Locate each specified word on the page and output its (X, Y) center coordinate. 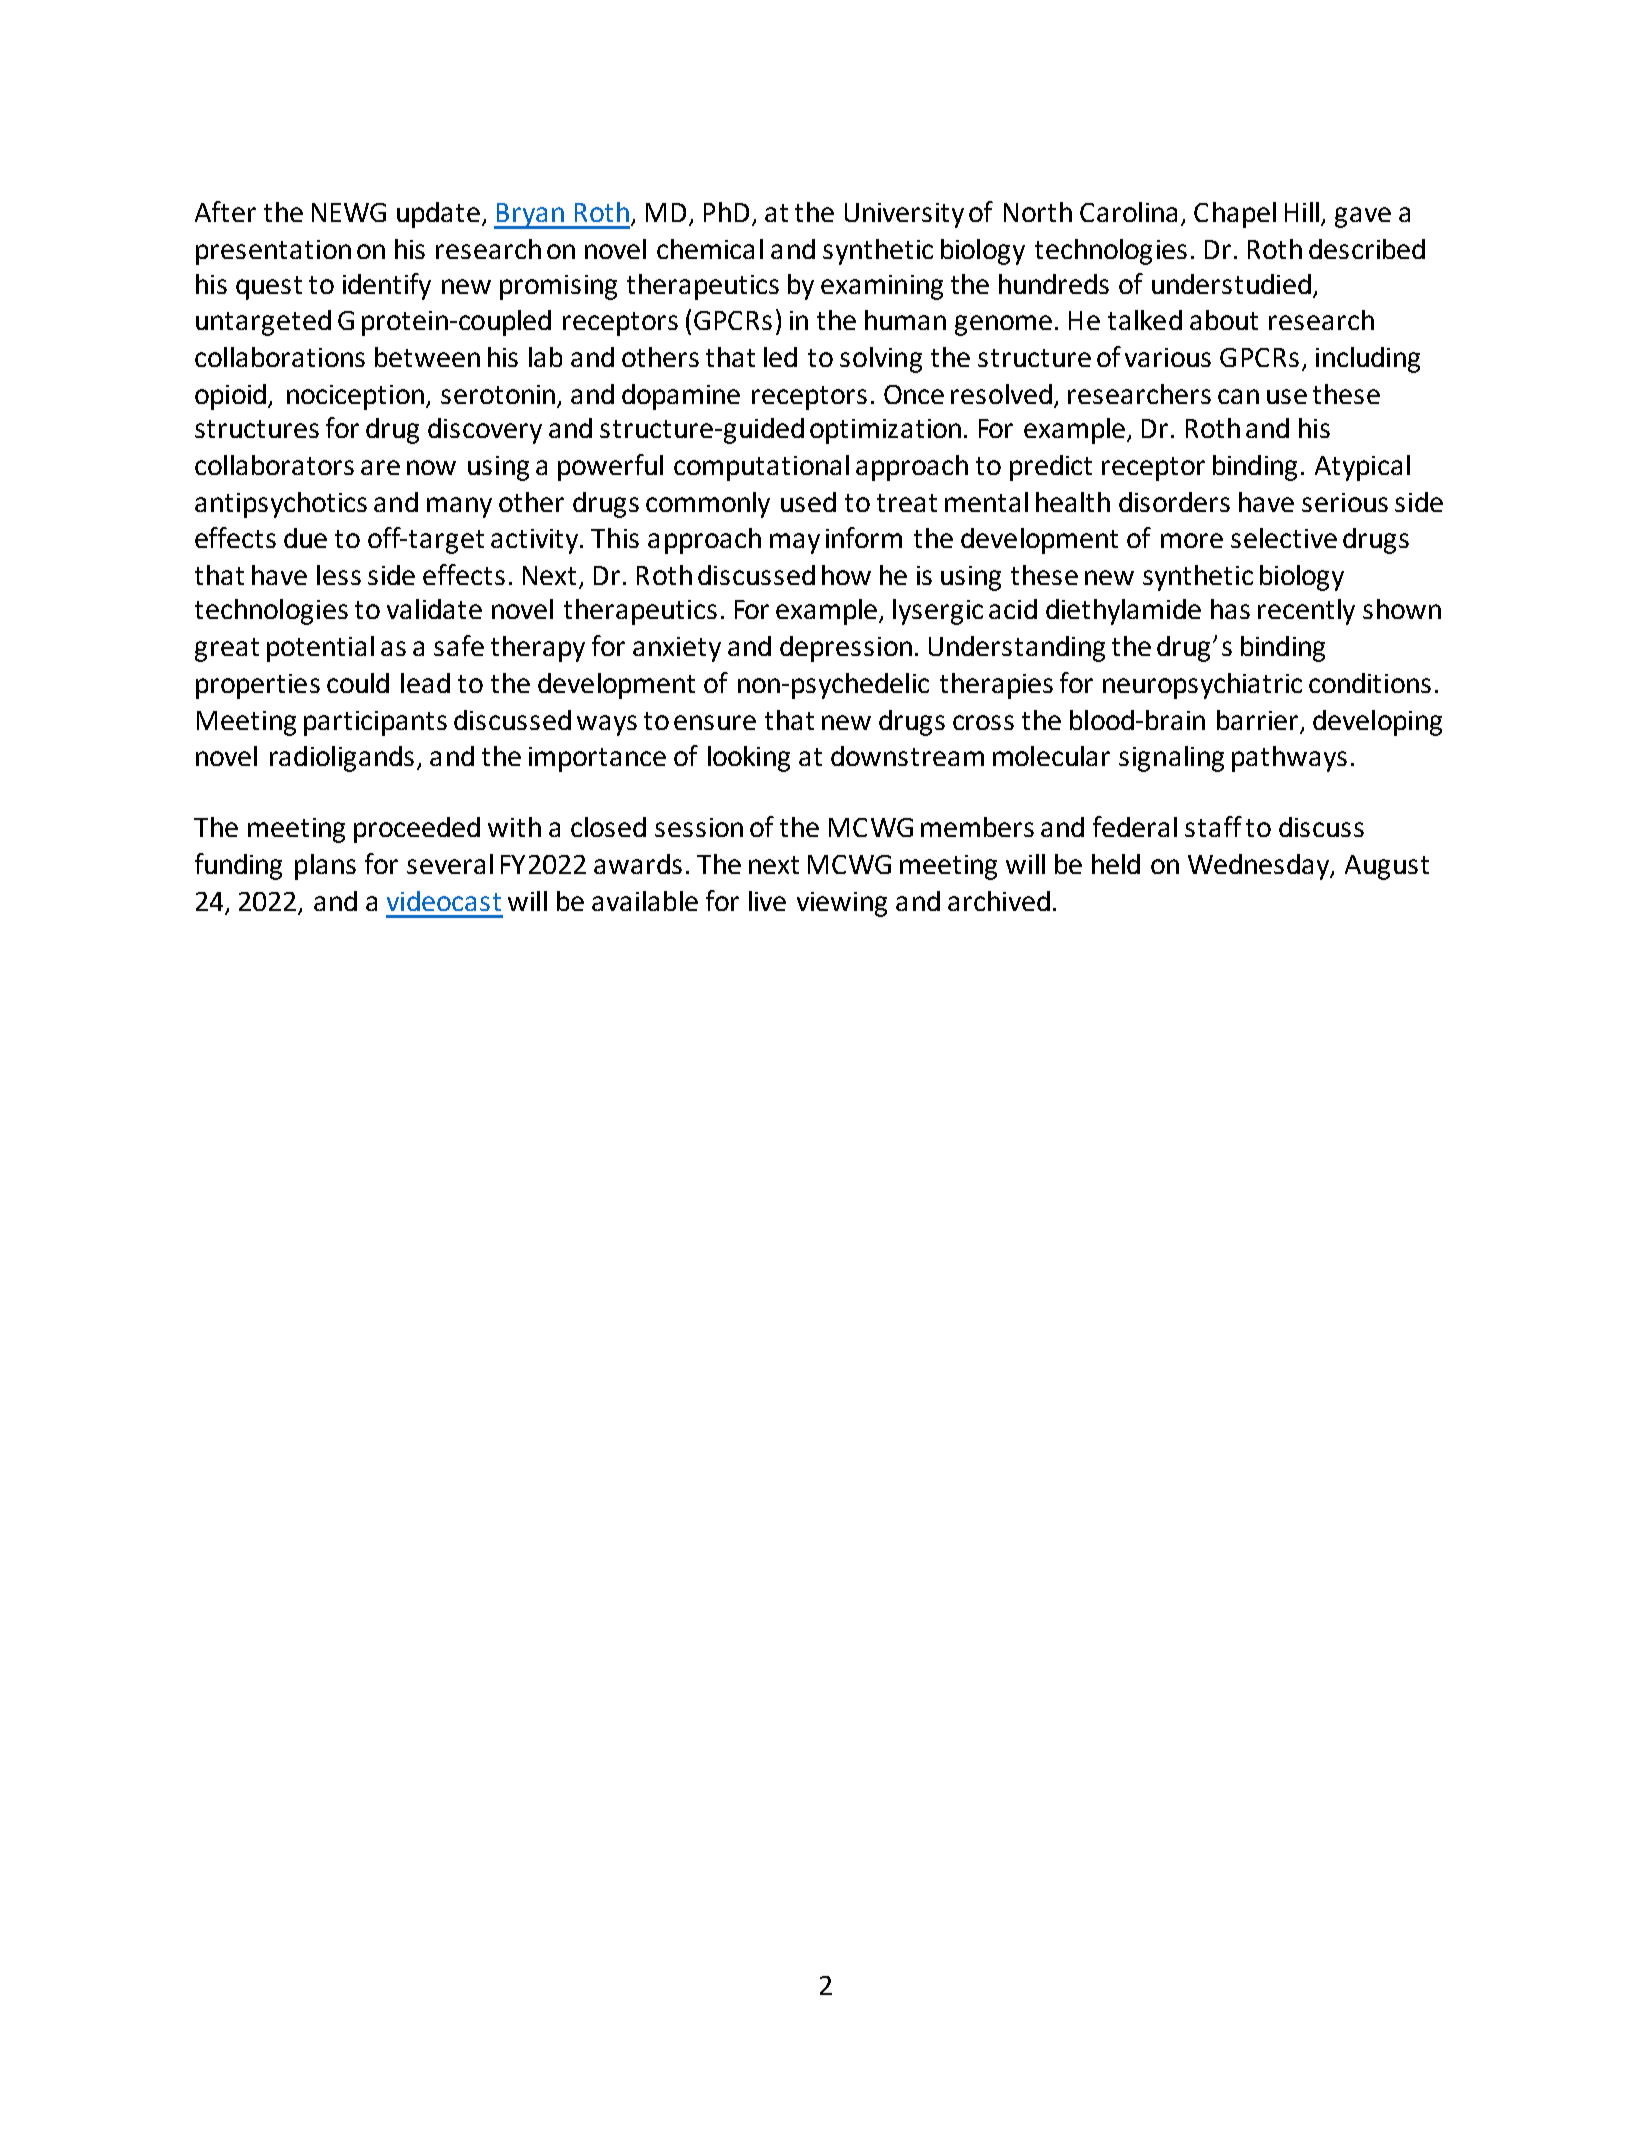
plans (325, 867)
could (358, 683)
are (380, 467)
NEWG (349, 212)
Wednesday (1260, 867)
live (767, 901)
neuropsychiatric (1202, 686)
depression (846, 649)
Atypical (1362, 468)
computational (761, 468)
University (904, 215)
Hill (1302, 212)
